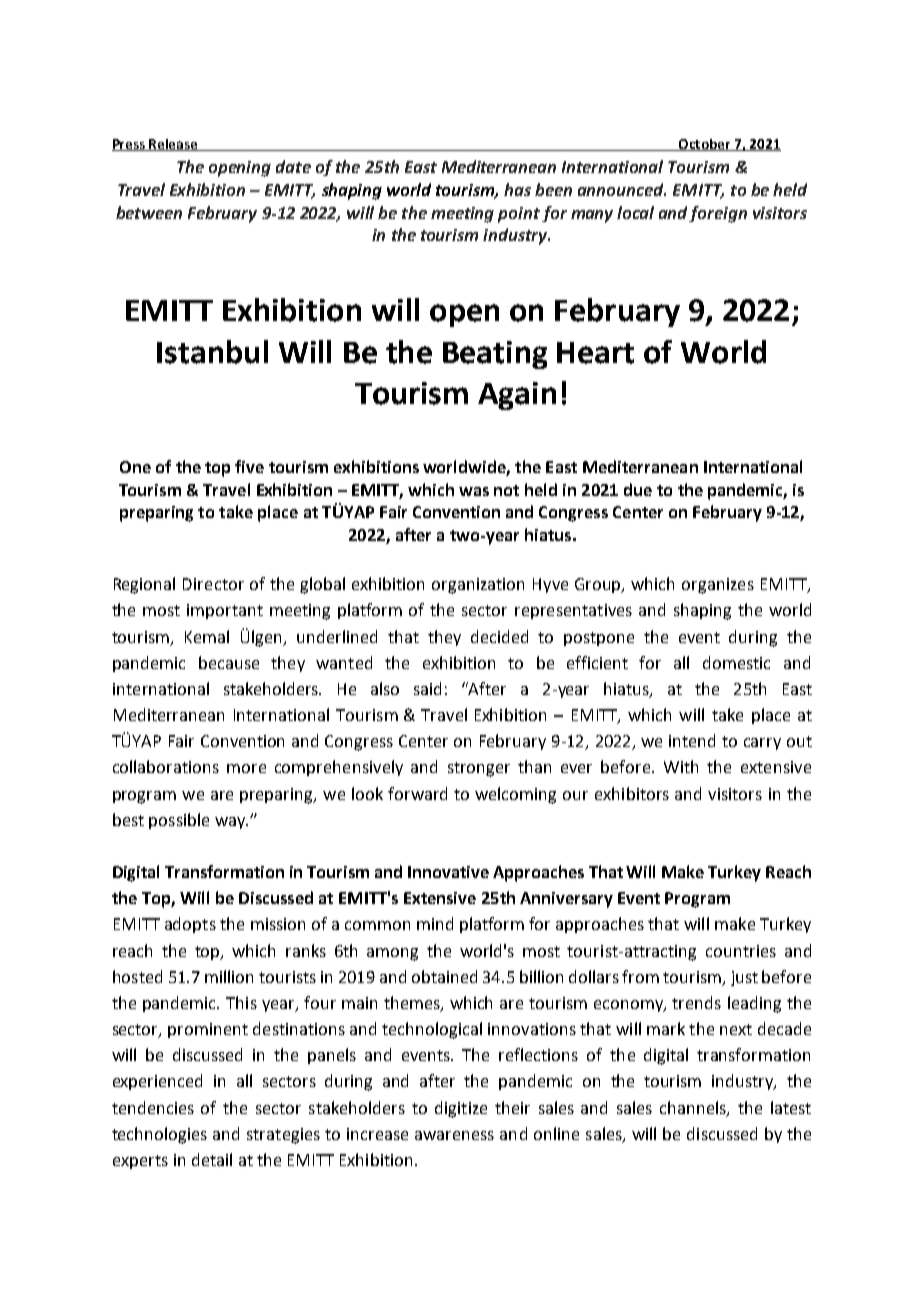 The height and width of the document is (1308, 924). I want to click on countries, so click(741, 951).
